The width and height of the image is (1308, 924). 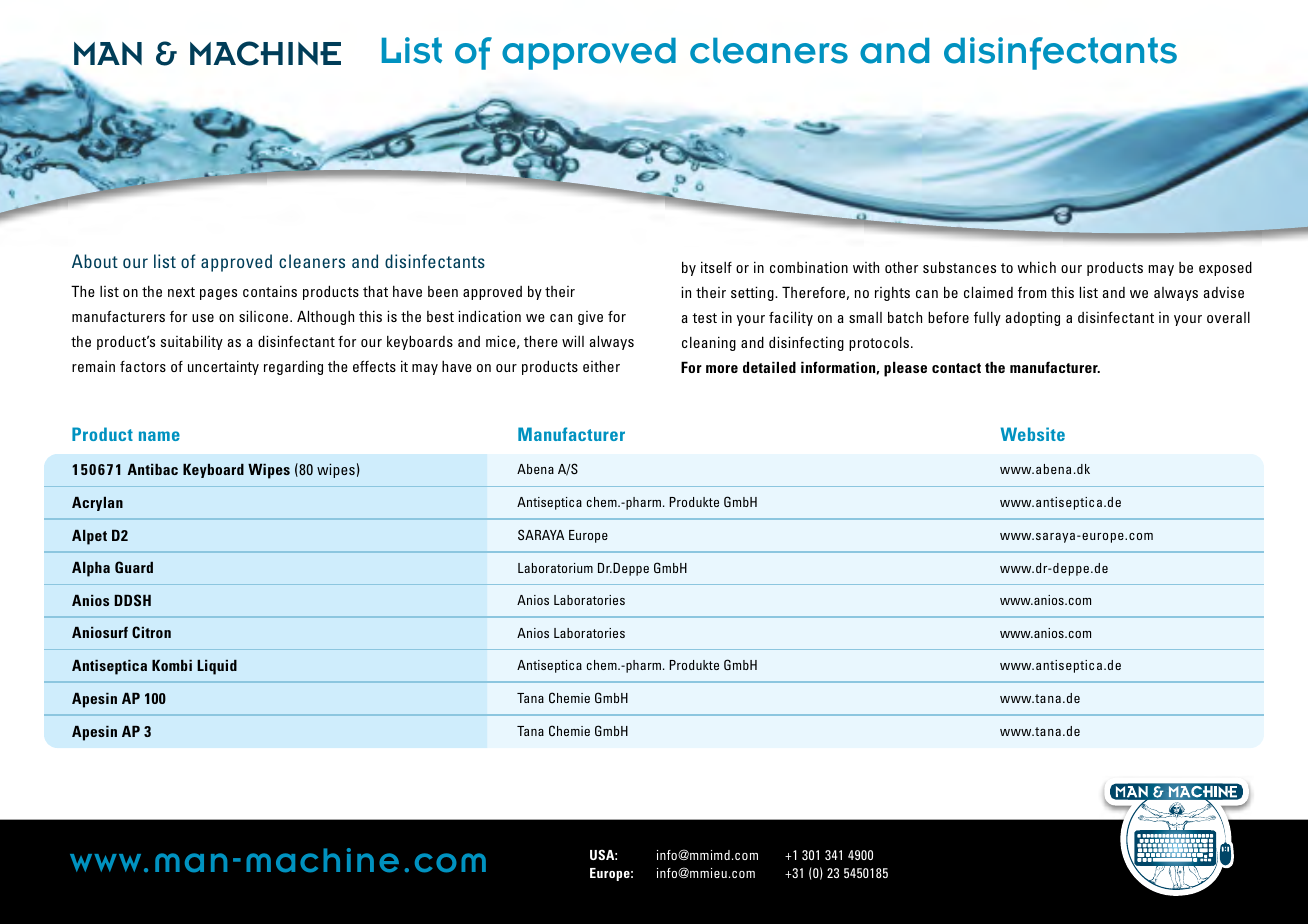 I want to click on Guard, so click(x=134, y=567).
